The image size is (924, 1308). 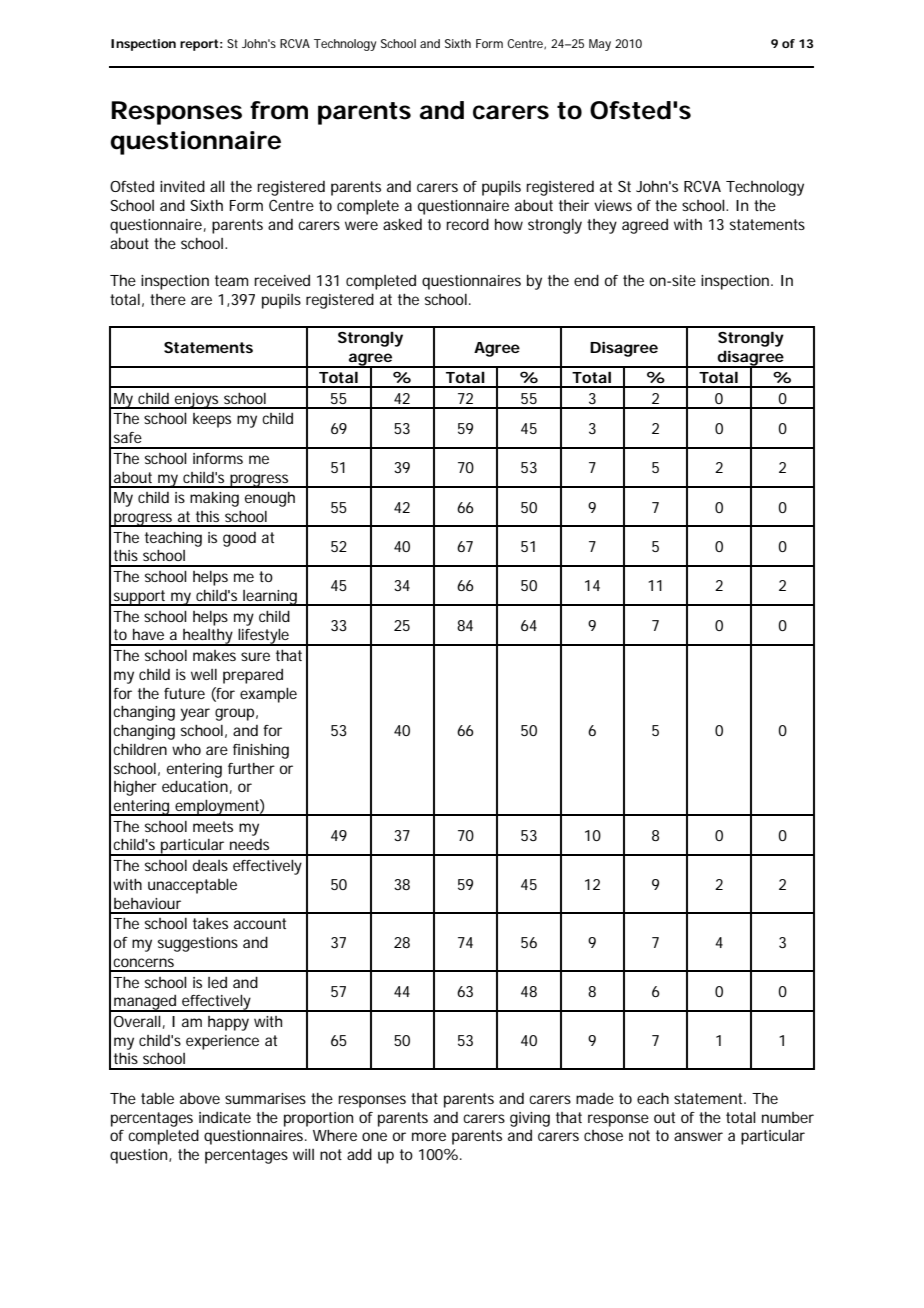 I want to click on healthy, so click(x=208, y=637).
